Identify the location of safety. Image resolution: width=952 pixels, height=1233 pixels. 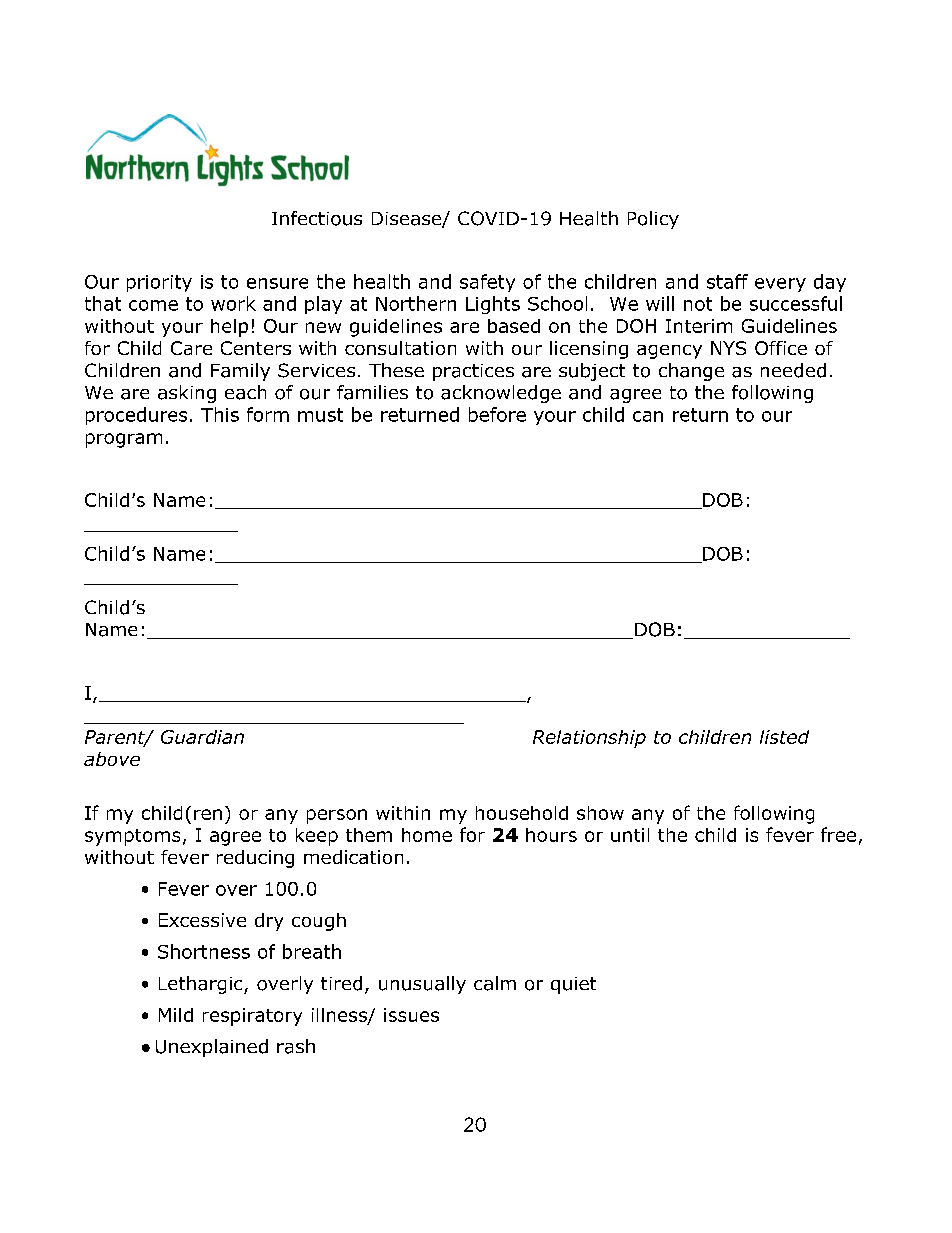
(487, 283).
